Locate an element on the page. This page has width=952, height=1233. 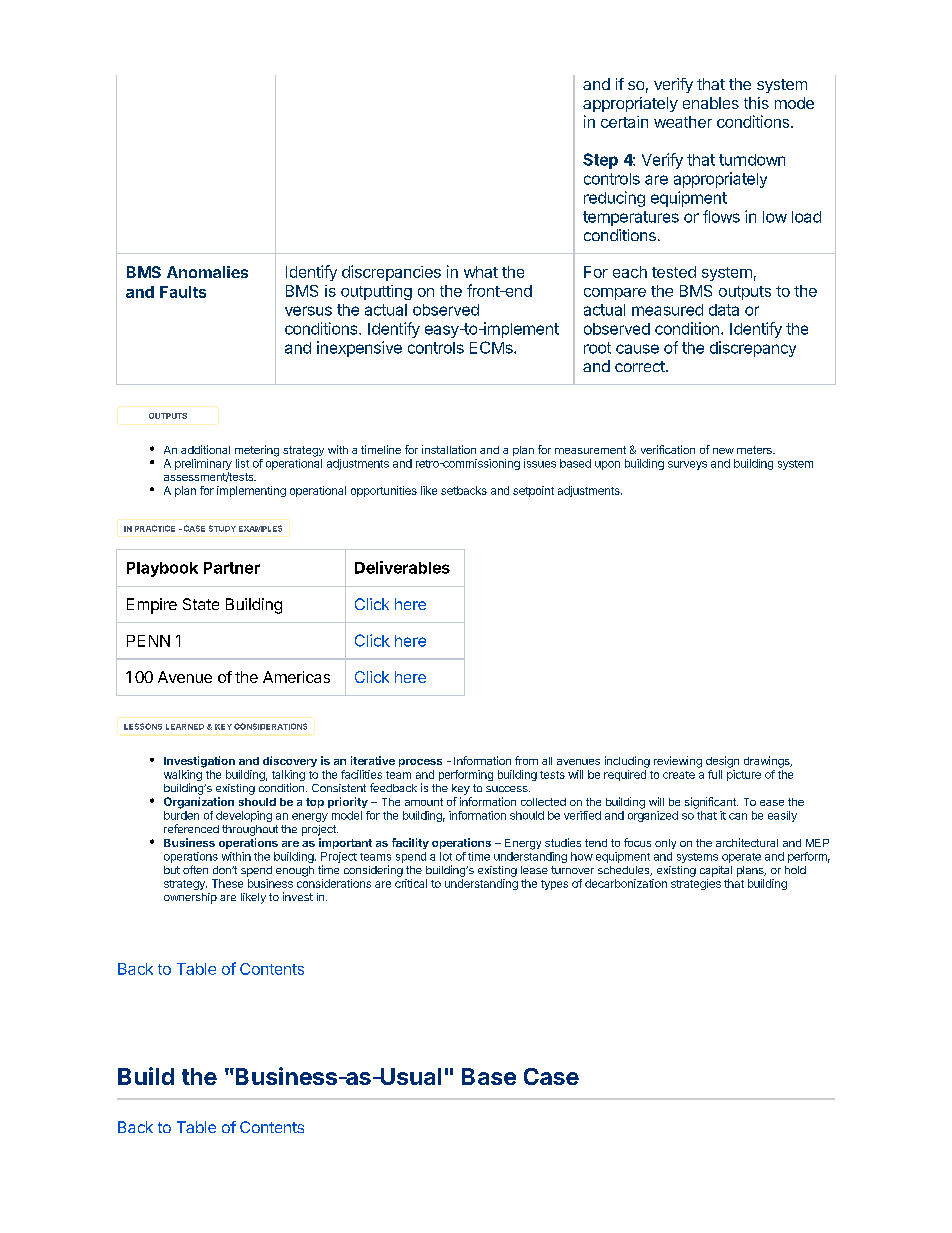
capital is located at coordinates (716, 871).
